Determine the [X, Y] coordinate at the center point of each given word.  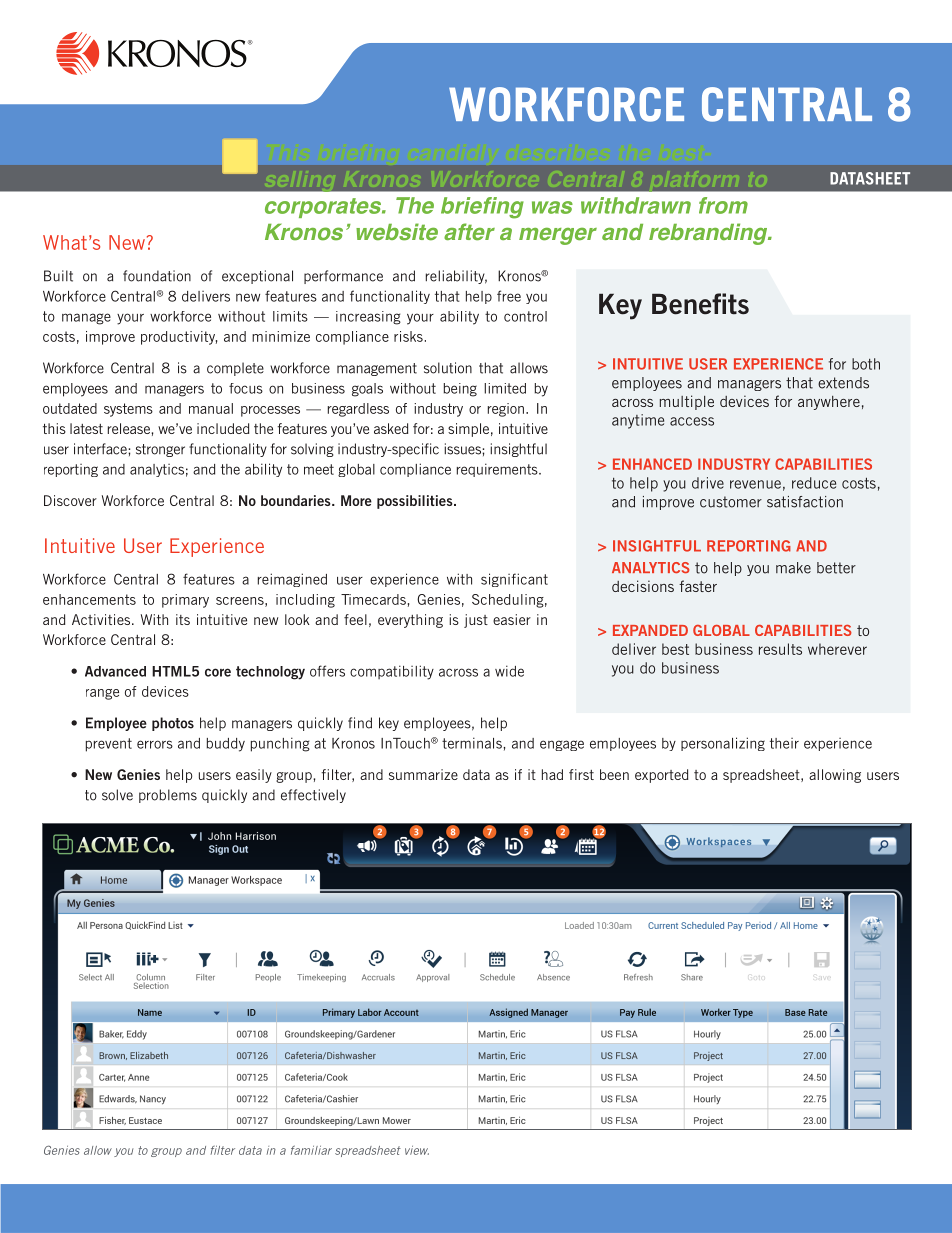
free [509, 296]
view [417, 1150]
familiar [311, 1150]
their [784, 743]
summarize [423, 774]
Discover [70, 500]
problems [168, 796]
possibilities [416, 502]
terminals [473, 743]
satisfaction [805, 502]
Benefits [700, 304]
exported [661, 776]
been [614, 774]
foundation [157, 276]
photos [173, 724]
